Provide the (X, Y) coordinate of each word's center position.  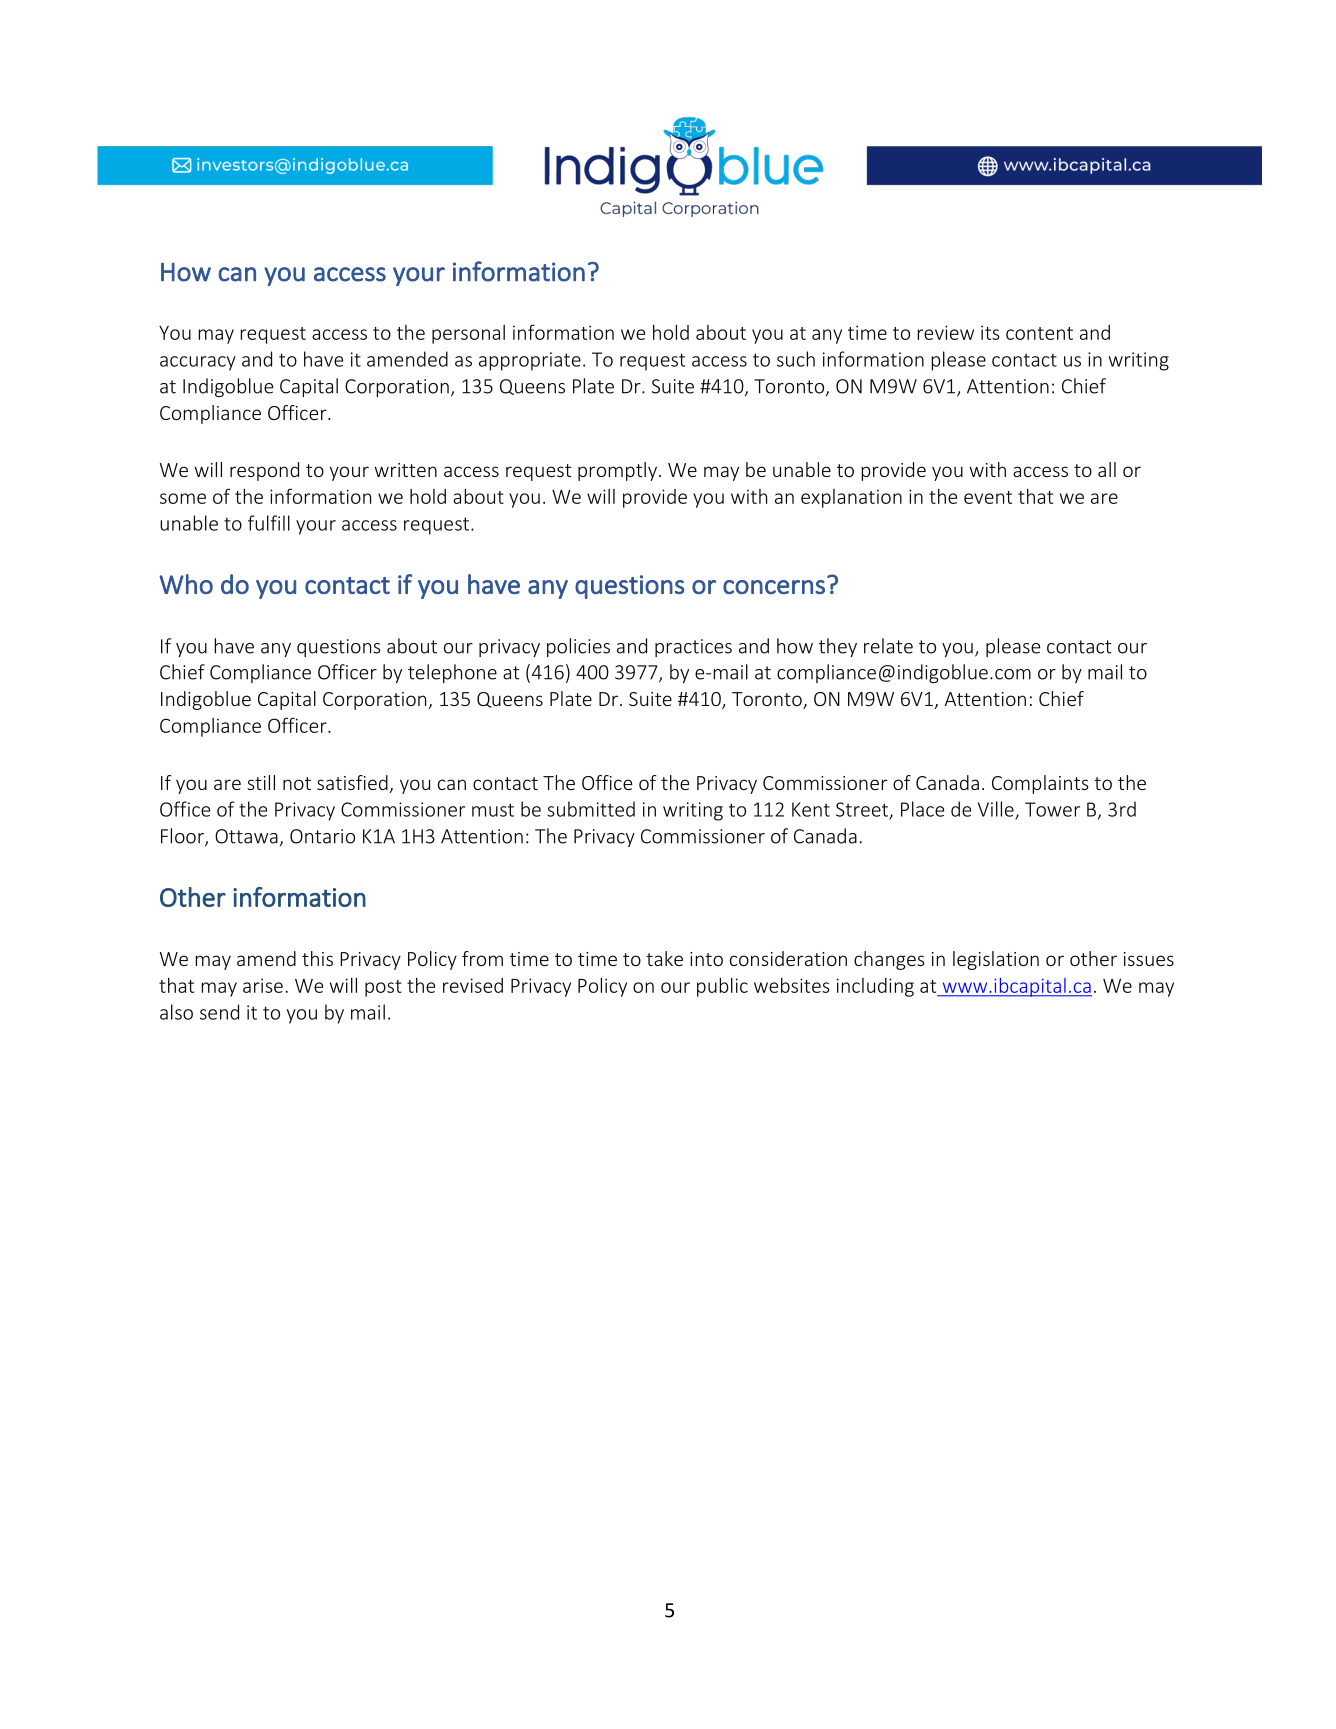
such (796, 359)
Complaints (1040, 784)
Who (186, 584)
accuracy (198, 363)
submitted (591, 809)
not (297, 783)
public (722, 987)
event (988, 497)
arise (263, 985)
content (1039, 333)
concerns (774, 587)
